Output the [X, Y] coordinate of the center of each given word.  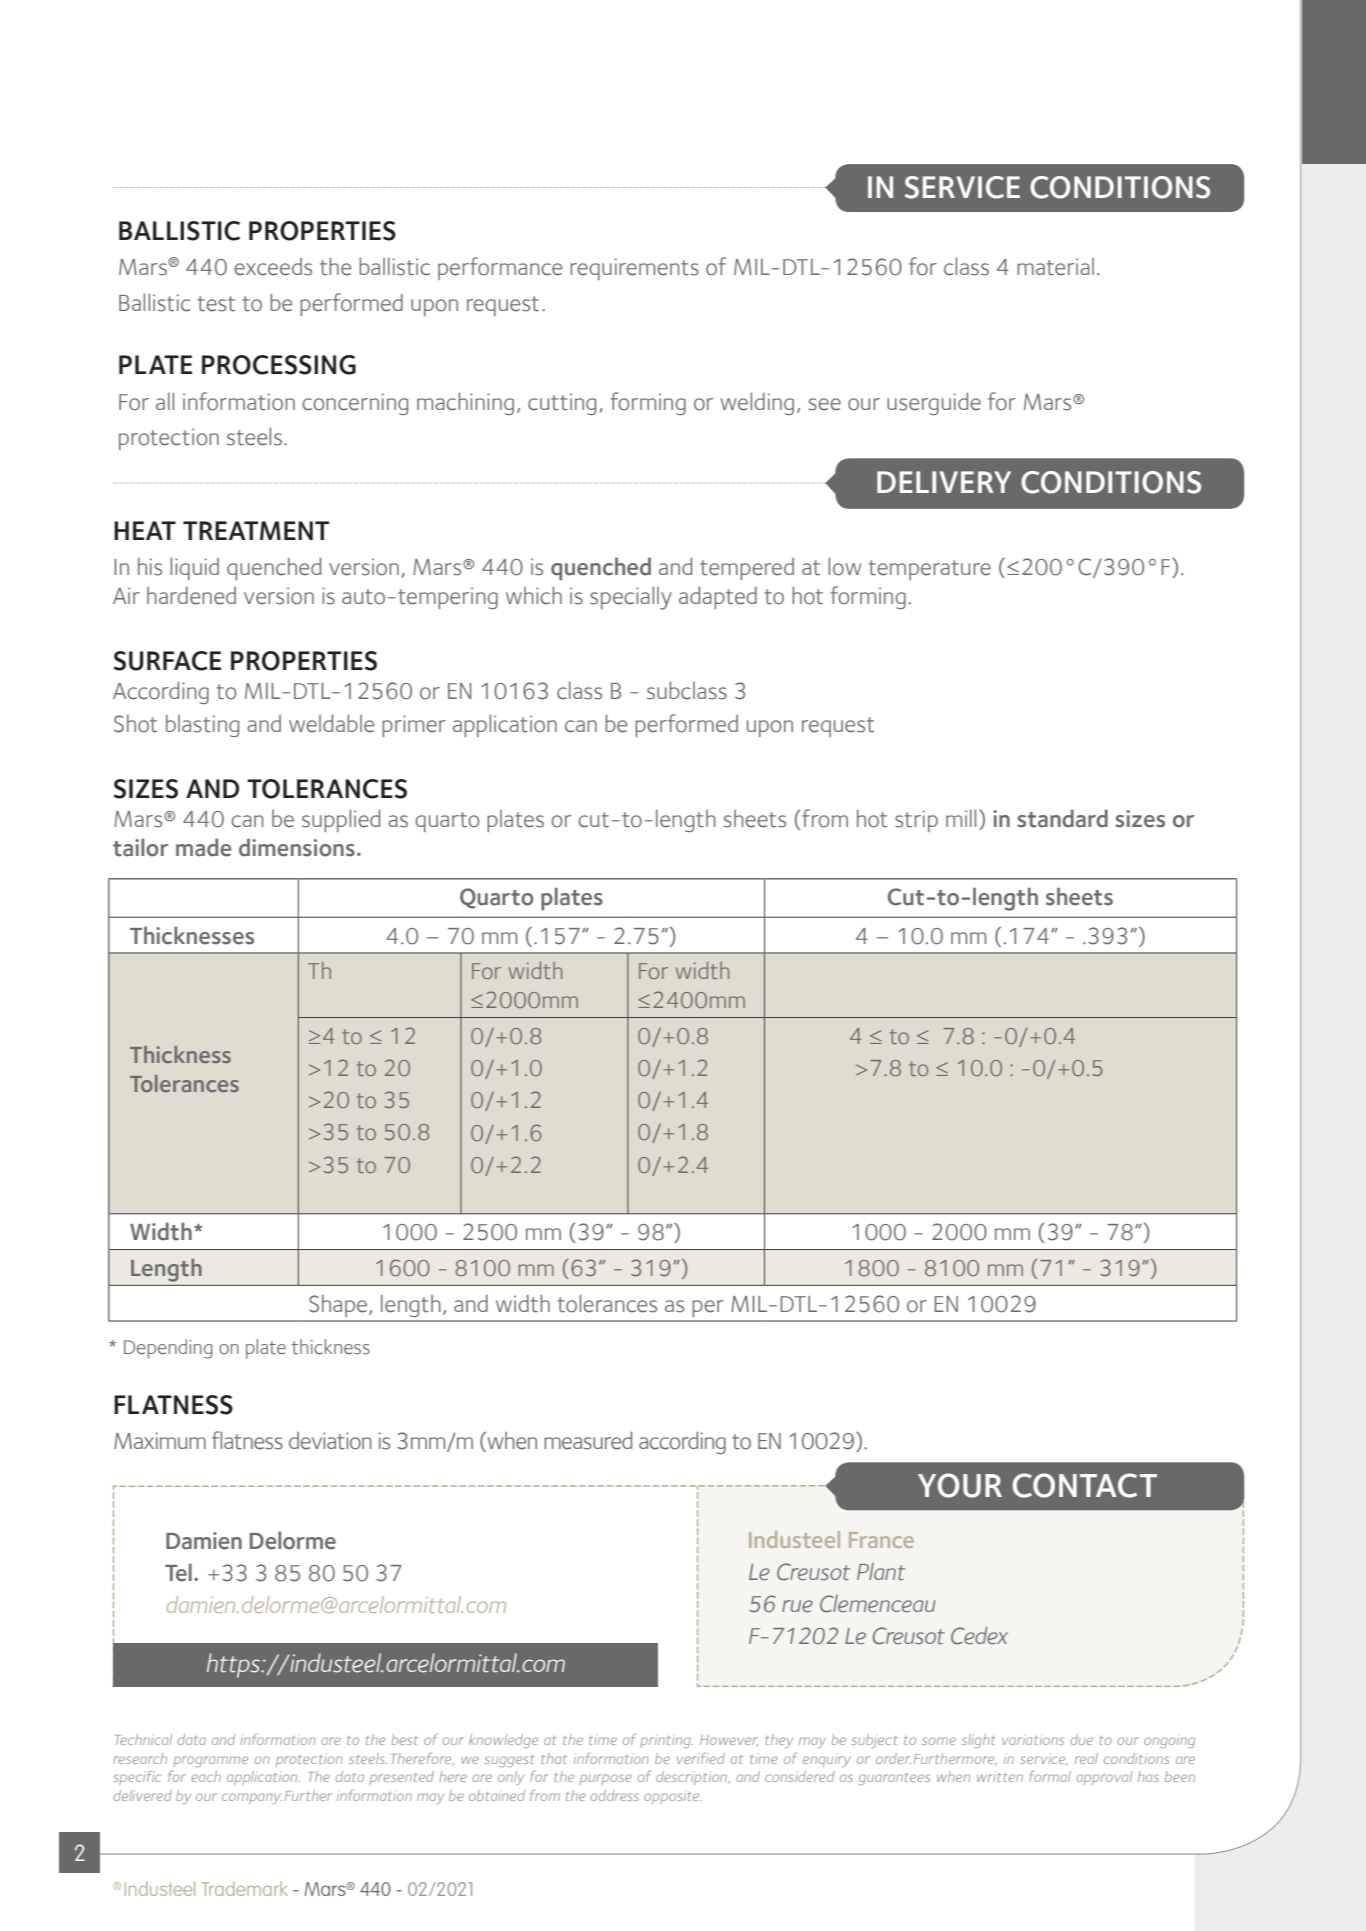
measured [588, 1441]
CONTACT [1084, 1485]
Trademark [245, 1888]
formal [1050, 1776]
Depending [168, 1349]
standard [1062, 818]
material [1055, 267]
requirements [634, 269]
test [216, 304]
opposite [672, 1798]
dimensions [297, 847]
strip [916, 821]
